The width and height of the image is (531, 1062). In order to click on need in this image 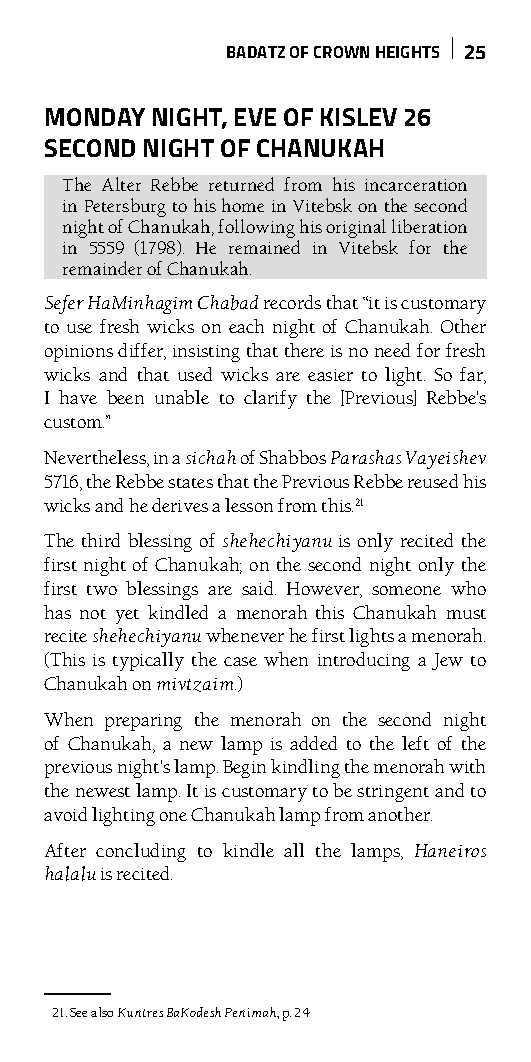, I will do `click(392, 350)`.
